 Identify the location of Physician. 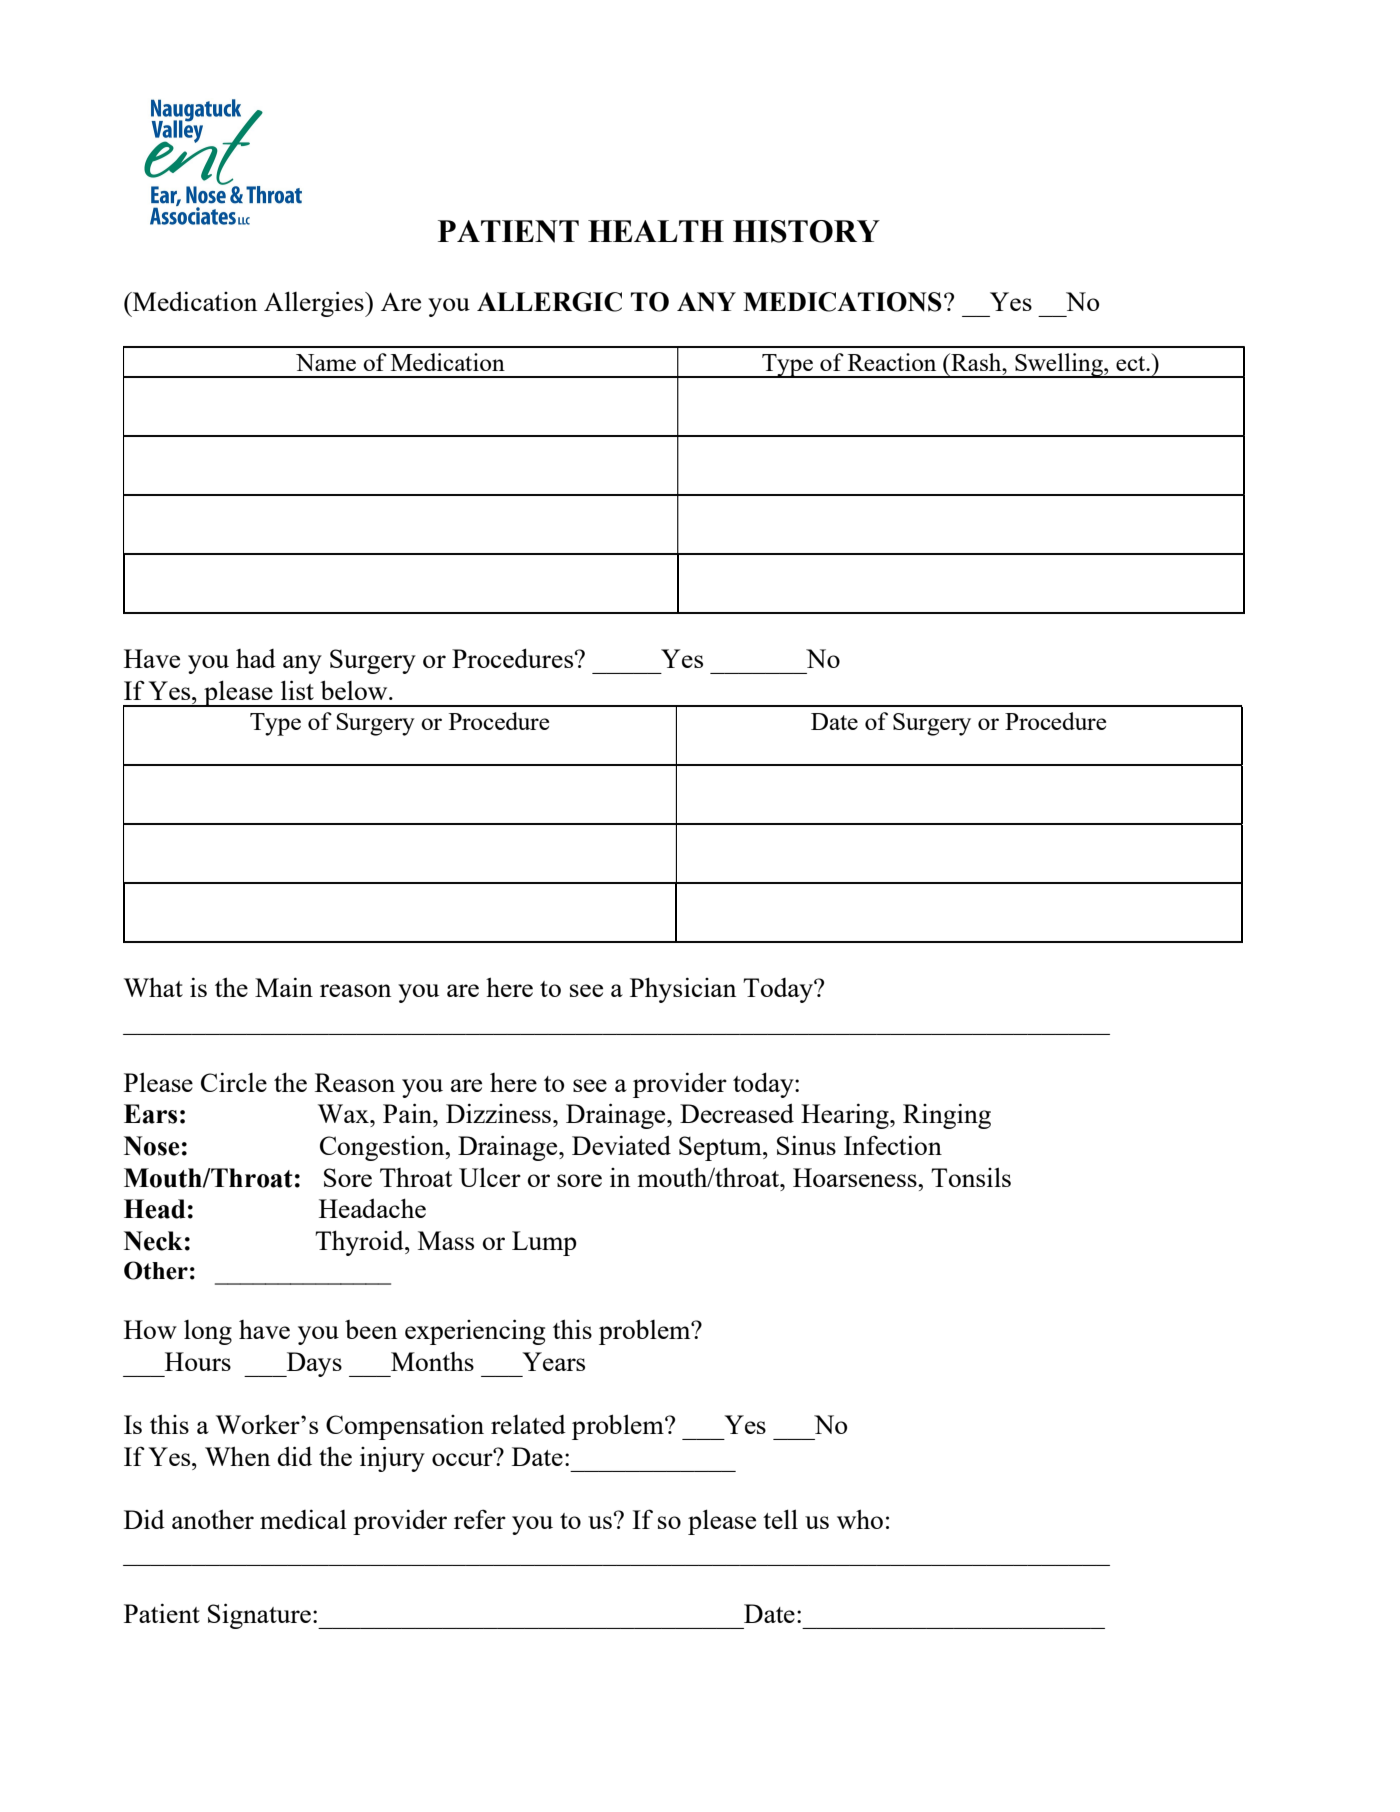
(683, 990).
